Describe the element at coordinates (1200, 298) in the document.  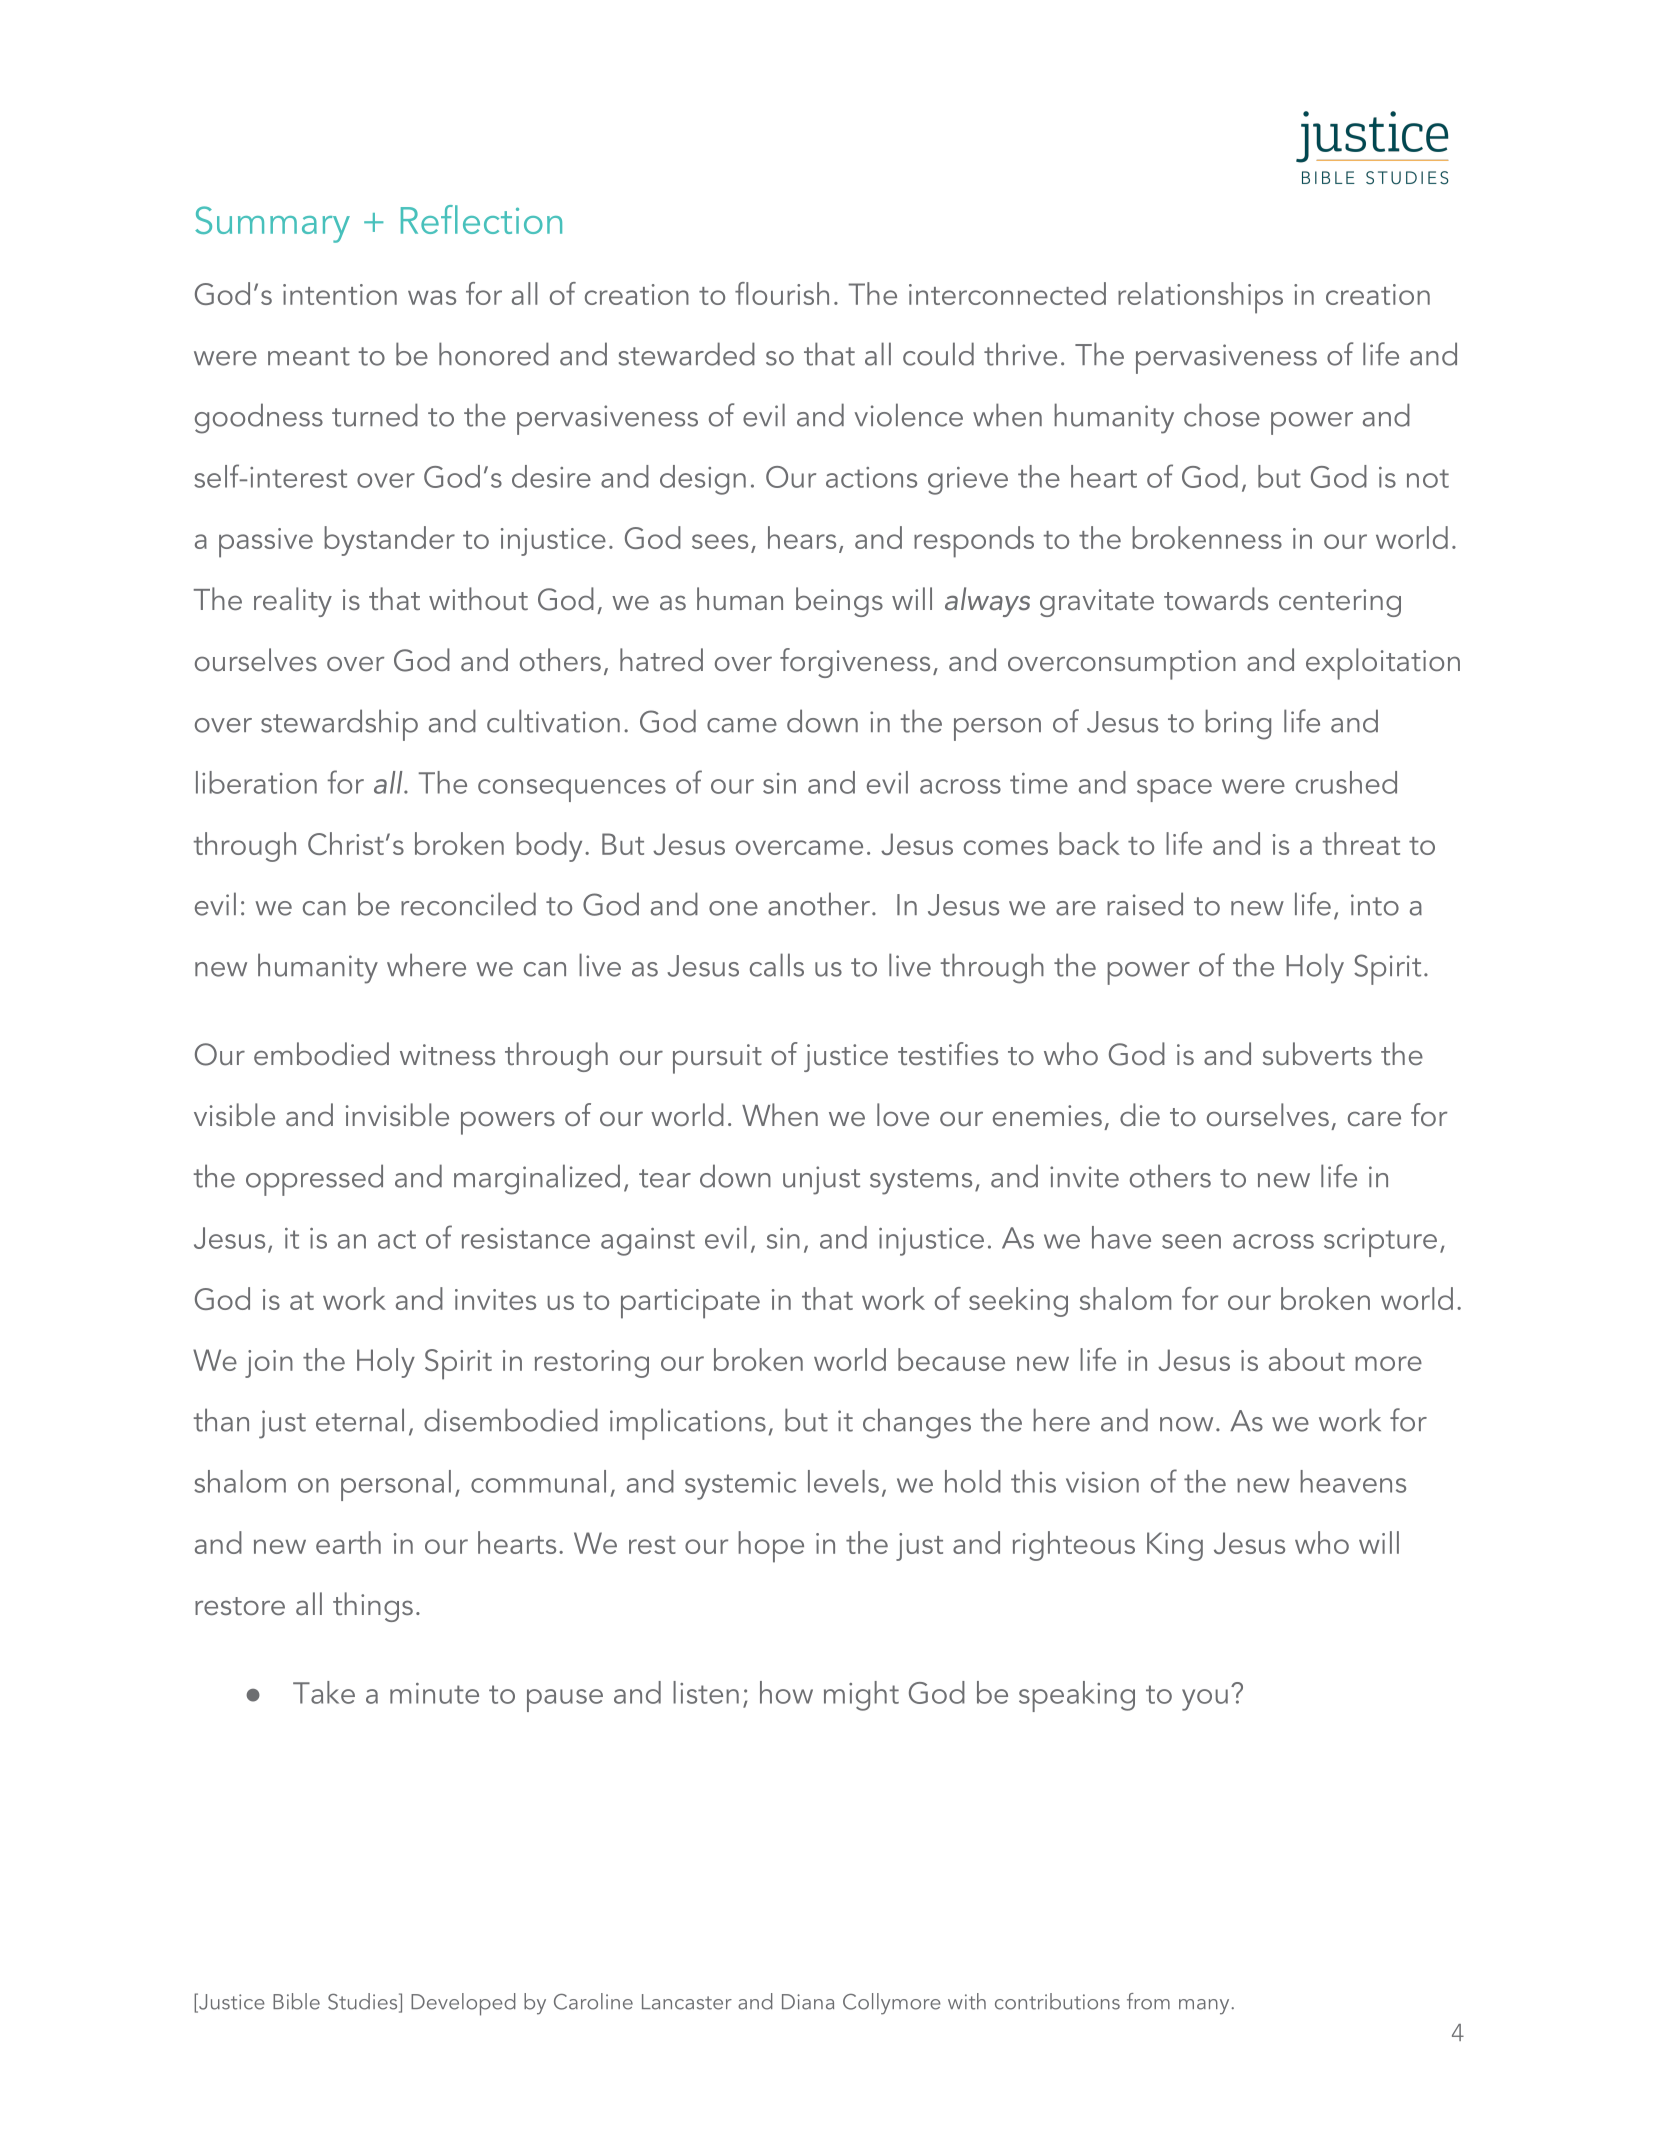
I see `relationships` at that location.
